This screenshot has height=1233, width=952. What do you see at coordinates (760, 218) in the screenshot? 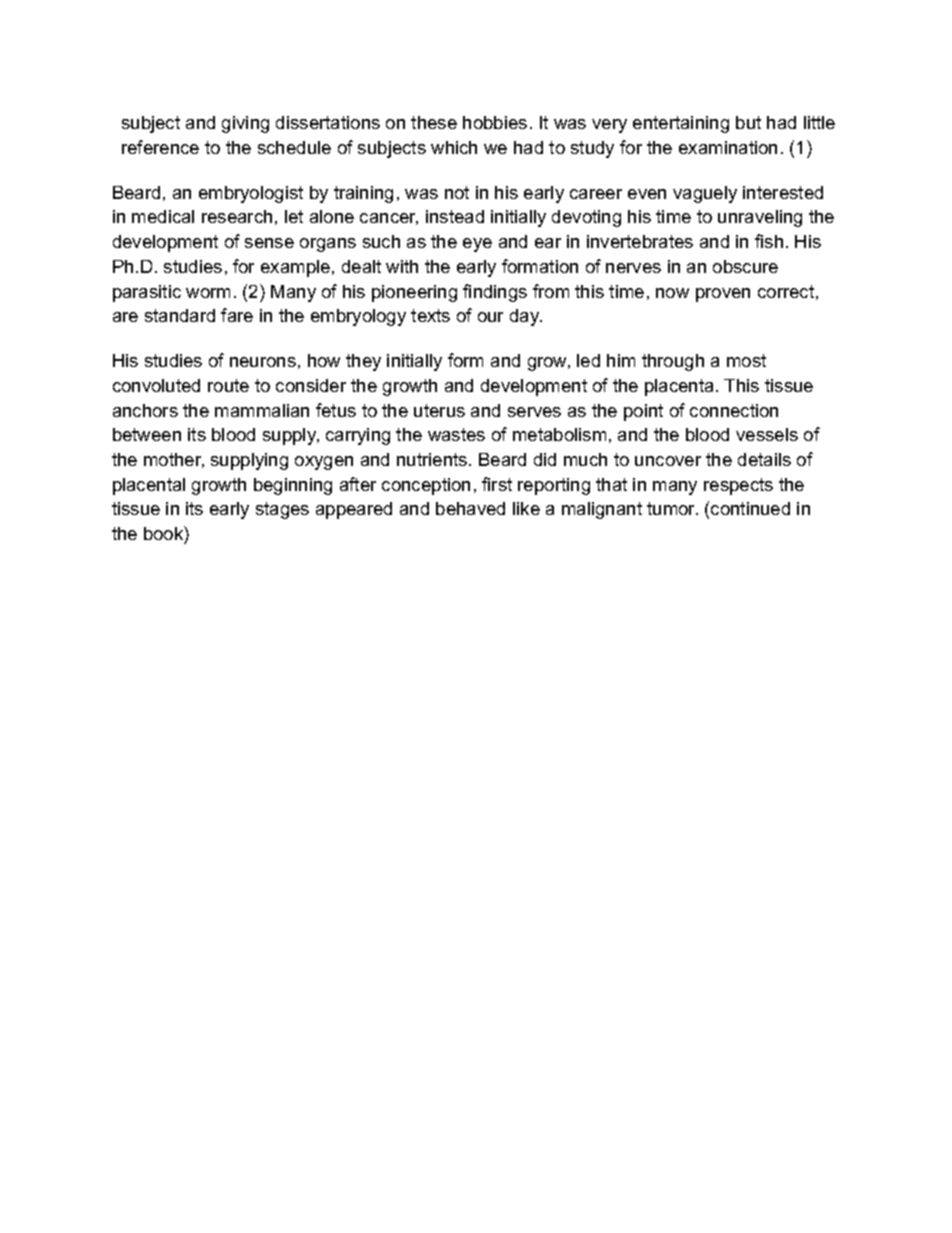
I see `unraveling` at bounding box center [760, 218].
